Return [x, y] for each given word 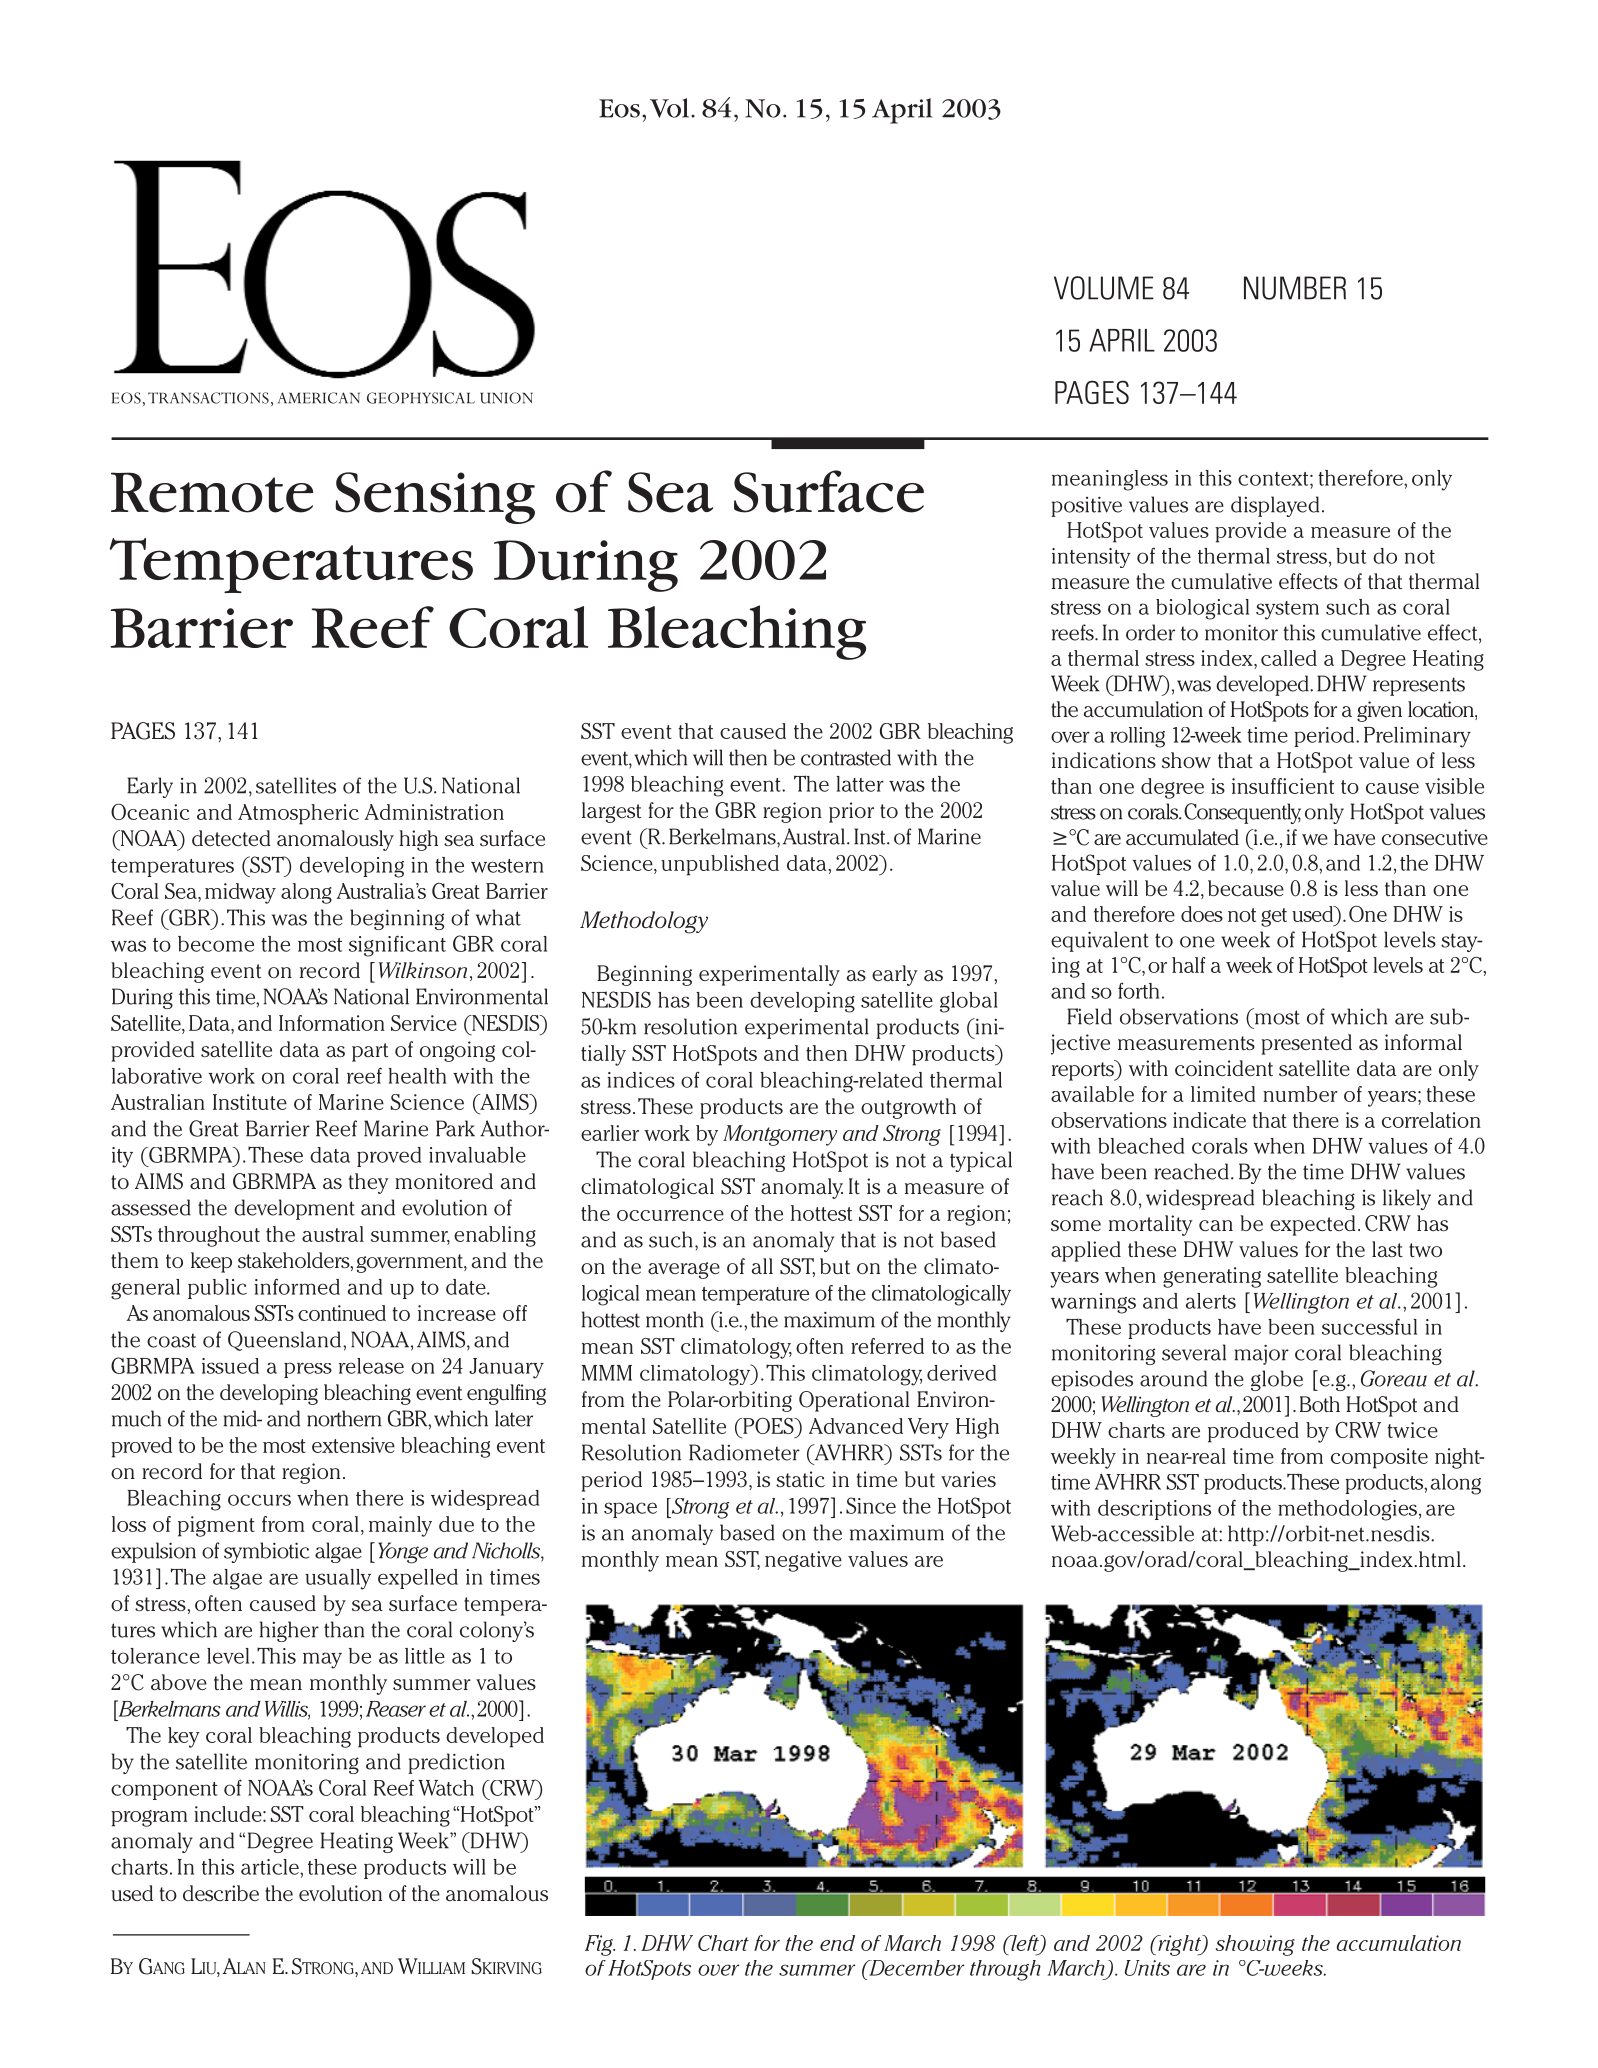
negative [803, 1561]
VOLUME [1104, 288]
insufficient [1283, 786]
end [837, 1943]
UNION [506, 398]
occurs [259, 1500]
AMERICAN [319, 398]
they [369, 1183]
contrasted [846, 757]
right [1179, 1945]
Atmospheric [298, 814]
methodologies [1347, 1510]
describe [221, 1893]
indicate [1209, 1120]
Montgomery [780, 1135]
